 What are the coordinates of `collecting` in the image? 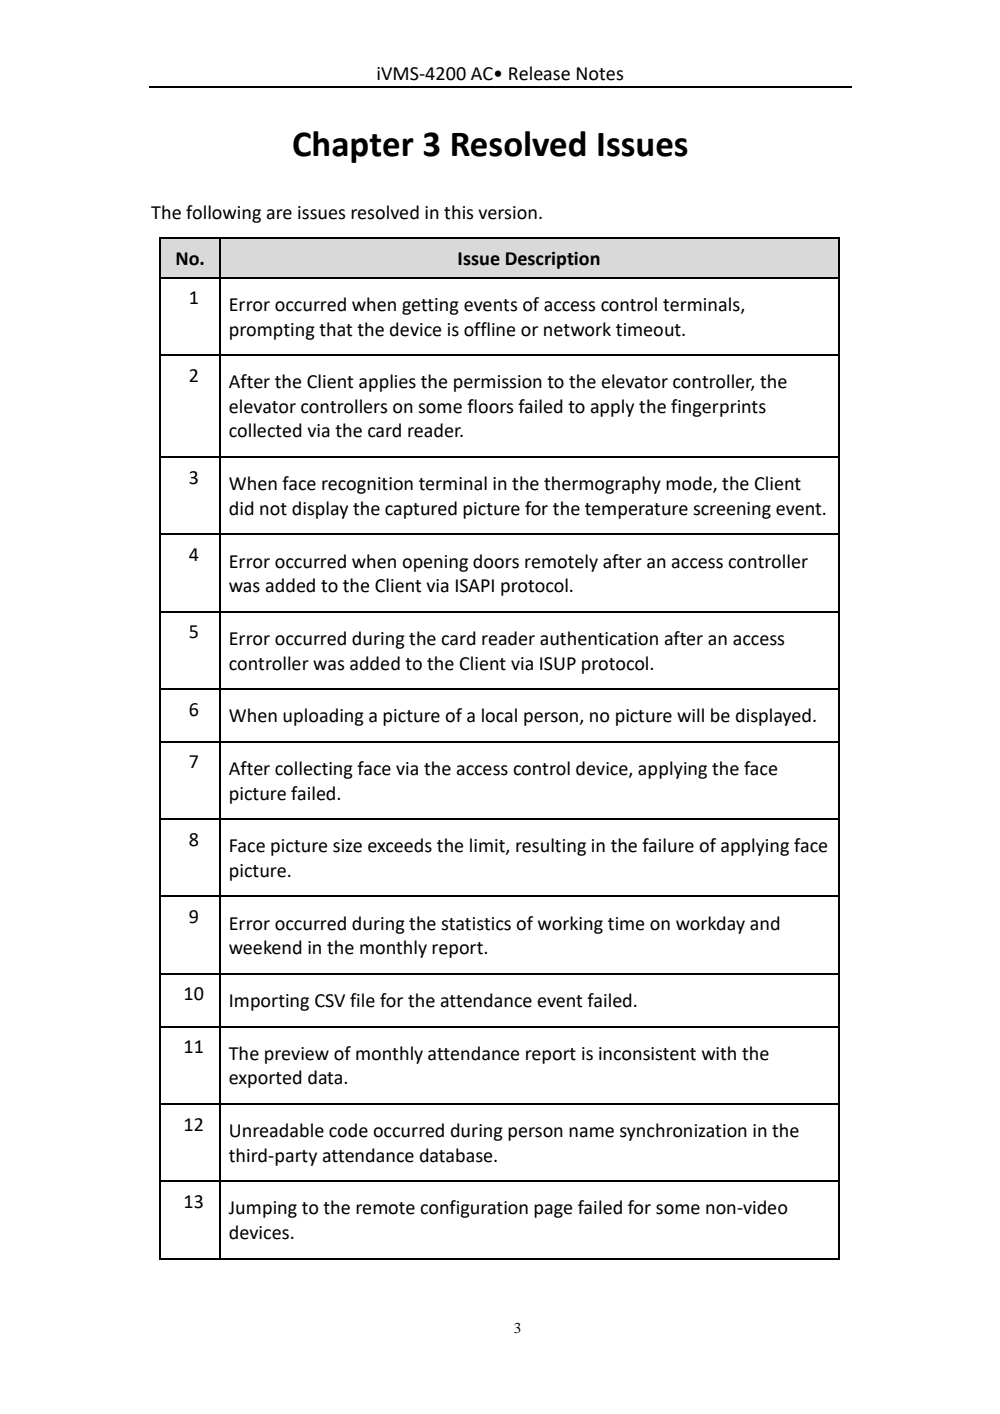 It's located at (314, 770).
